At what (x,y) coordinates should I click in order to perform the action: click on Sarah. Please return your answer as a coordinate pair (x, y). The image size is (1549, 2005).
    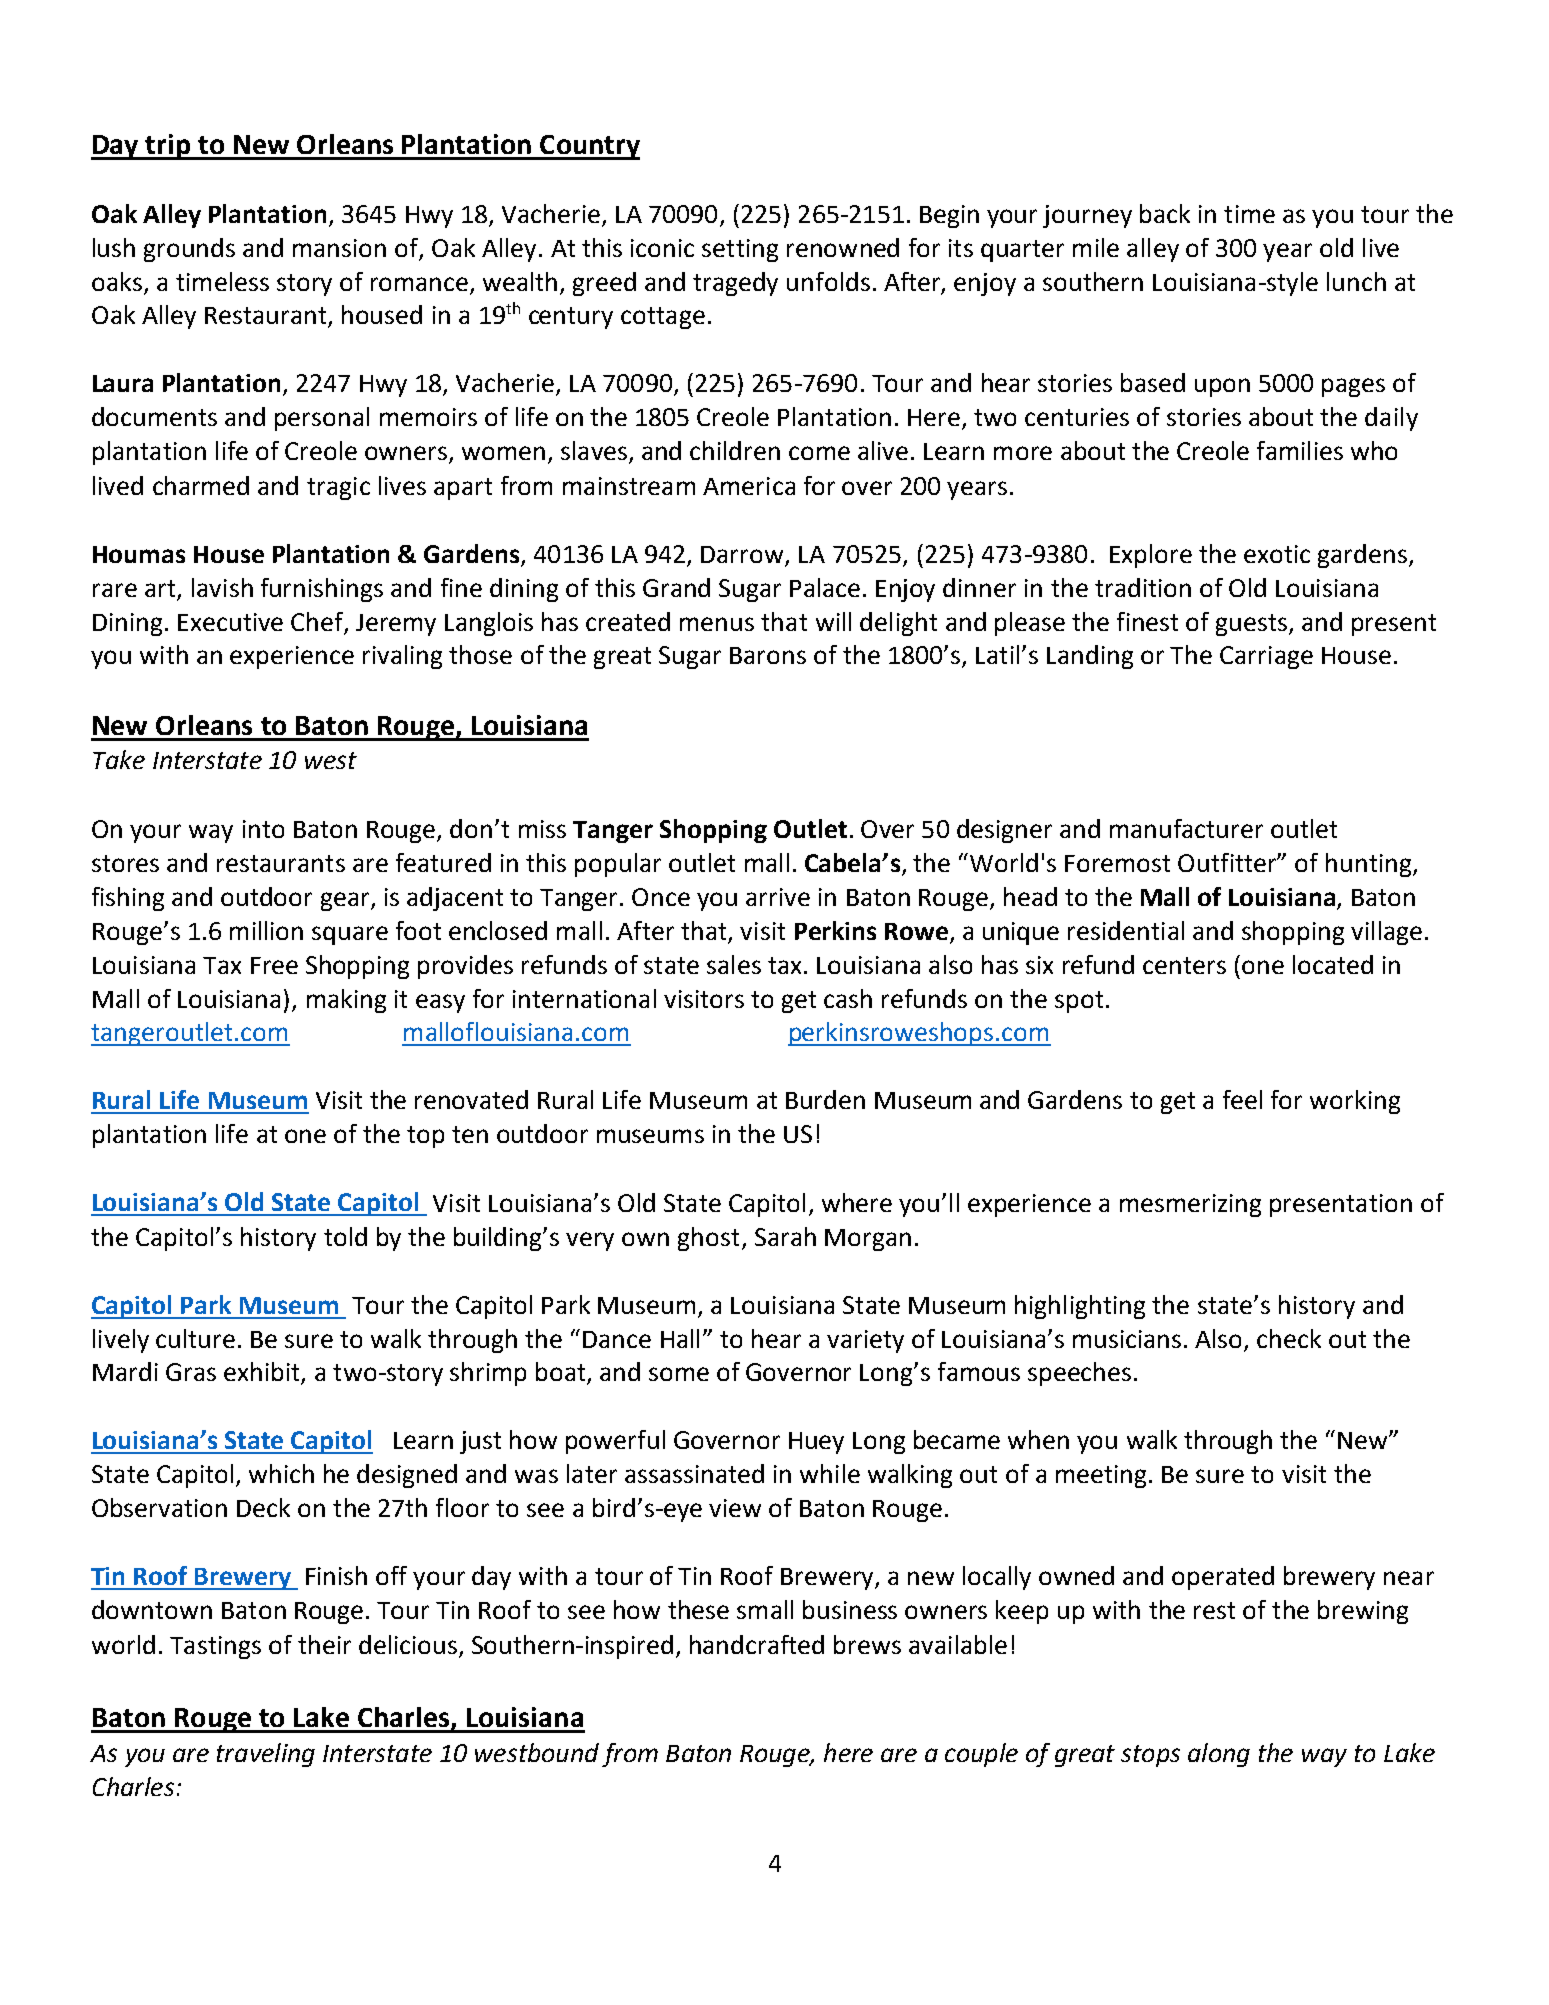
    Looking at the image, I should click on (785, 1236).
